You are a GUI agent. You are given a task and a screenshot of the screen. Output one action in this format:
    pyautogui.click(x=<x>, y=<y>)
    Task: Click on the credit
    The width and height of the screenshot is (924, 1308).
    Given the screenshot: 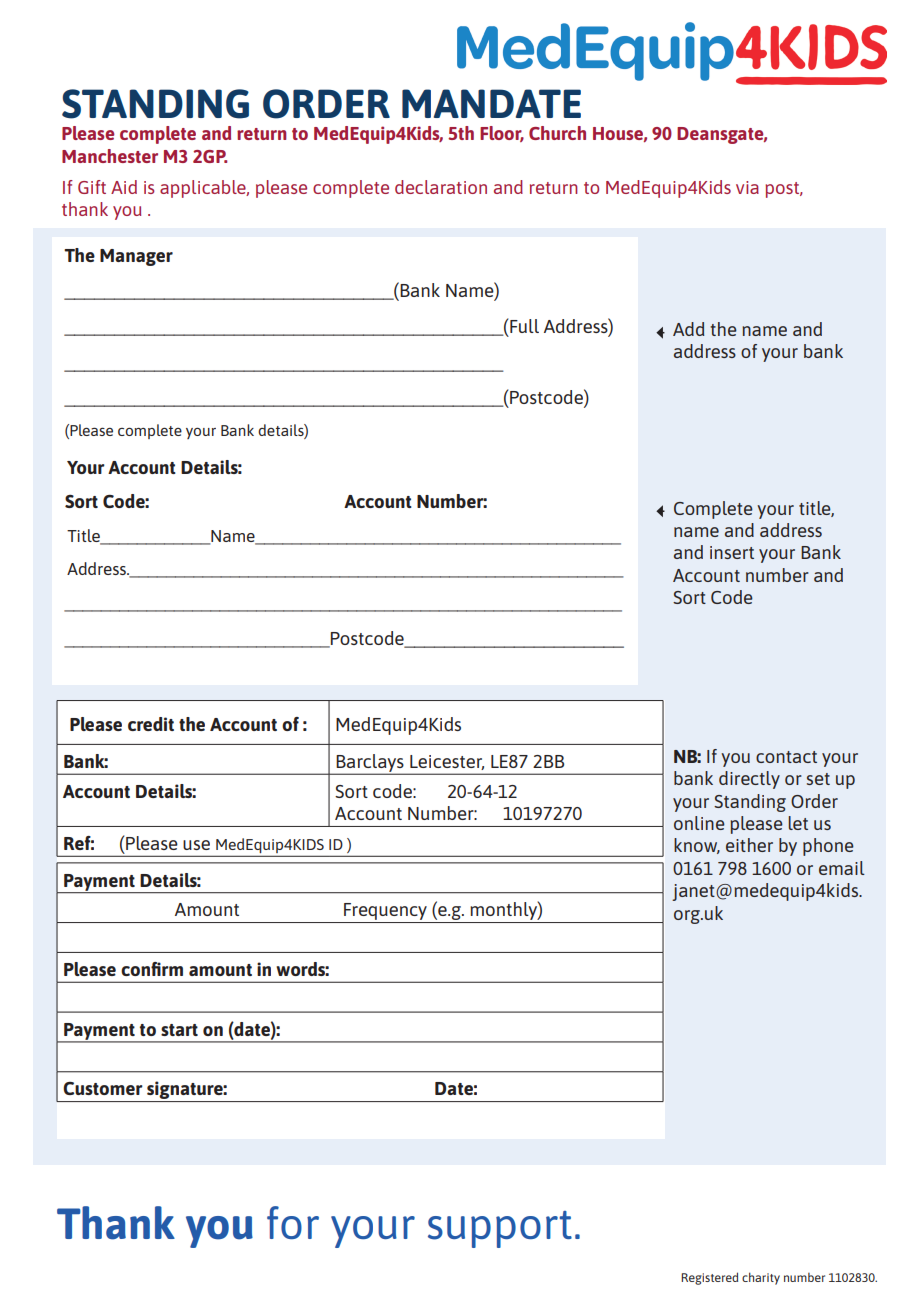 What is the action you would take?
    pyautogui.click(x=151, y=724)
